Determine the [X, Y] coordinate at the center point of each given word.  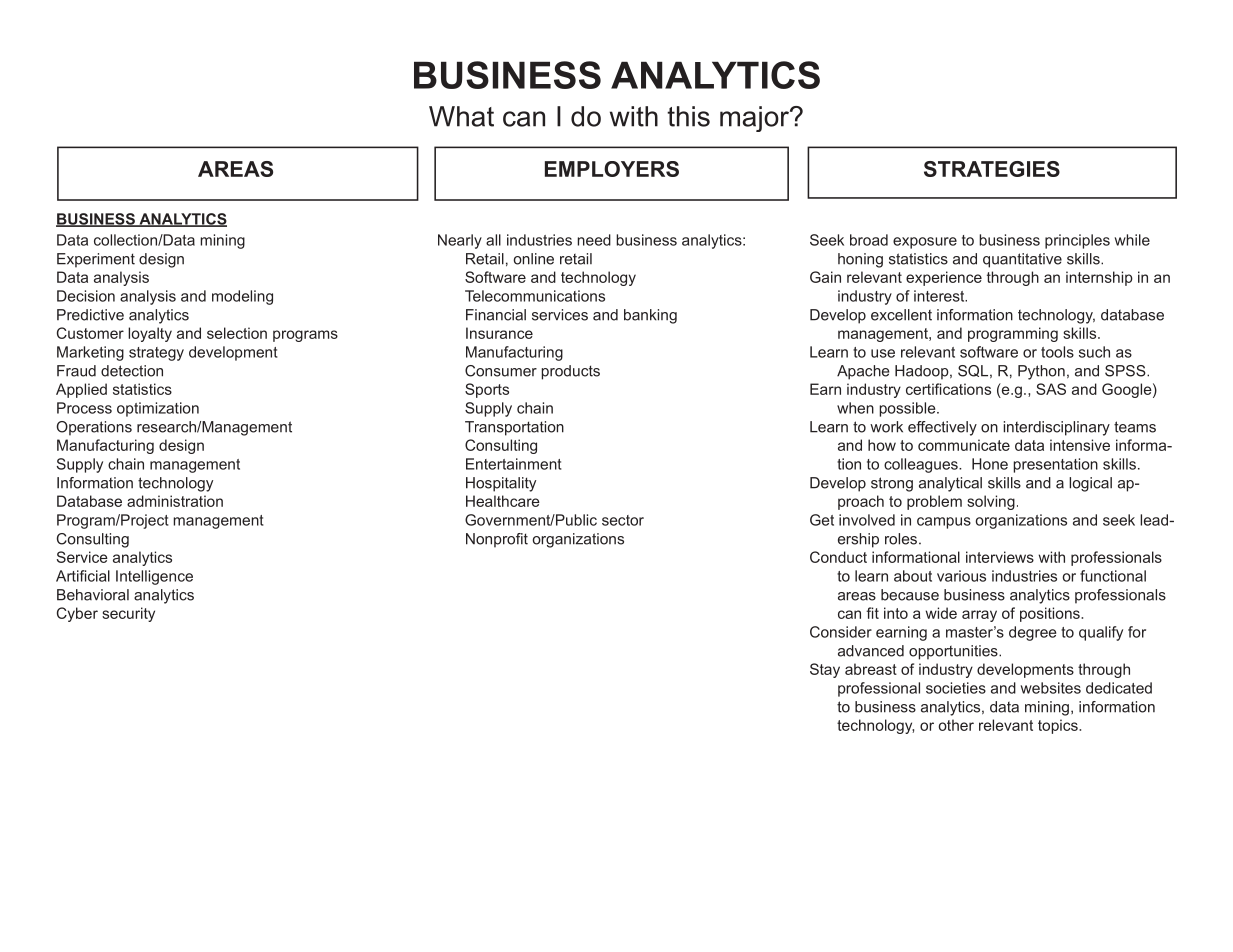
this [688, 116]
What [461, 116]
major [755, 119]
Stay [825, 670]
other [956, 725]
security [128, 614]
